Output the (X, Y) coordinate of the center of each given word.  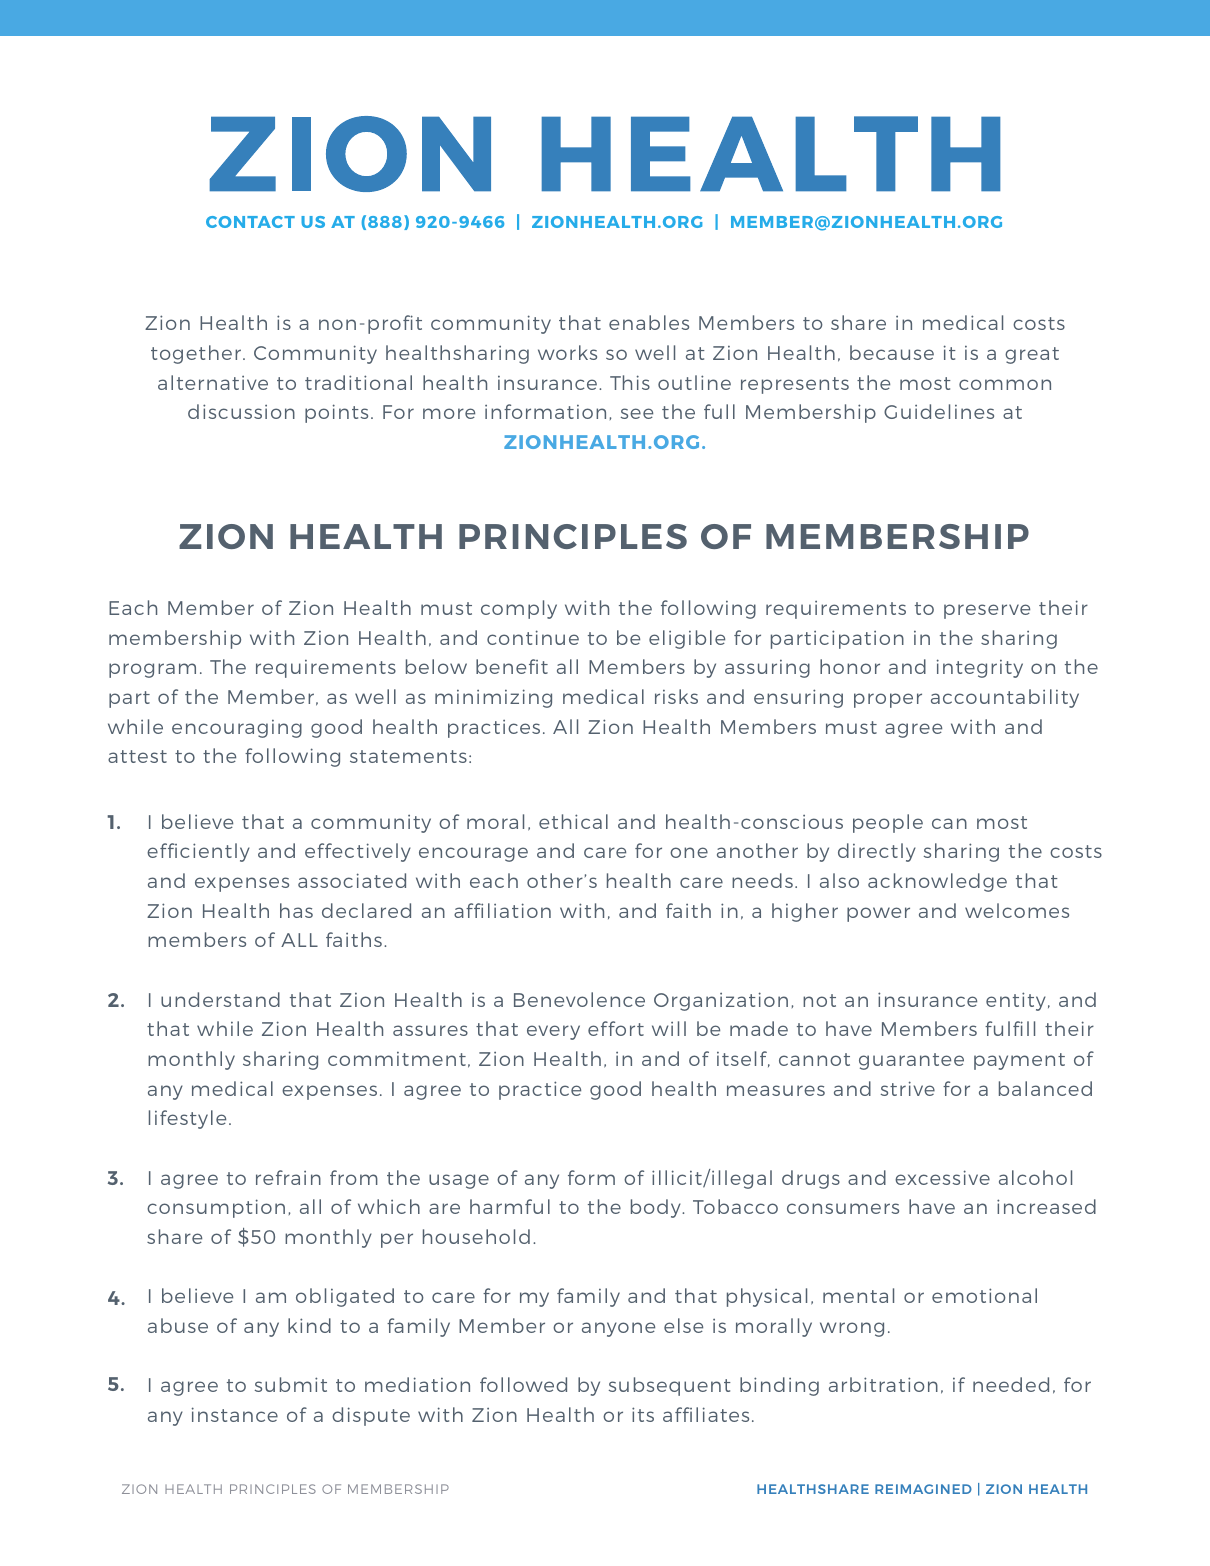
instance (235, 1414)
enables (649, 322)
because (892, 352)
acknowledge (937, 882)
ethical (573, 821)
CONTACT (250, 222)
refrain (288, 1177)
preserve (987, 611)
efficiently (198, 852)
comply (519, 609)
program (152, 670)
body (657, 1208)
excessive (942, 1177)
